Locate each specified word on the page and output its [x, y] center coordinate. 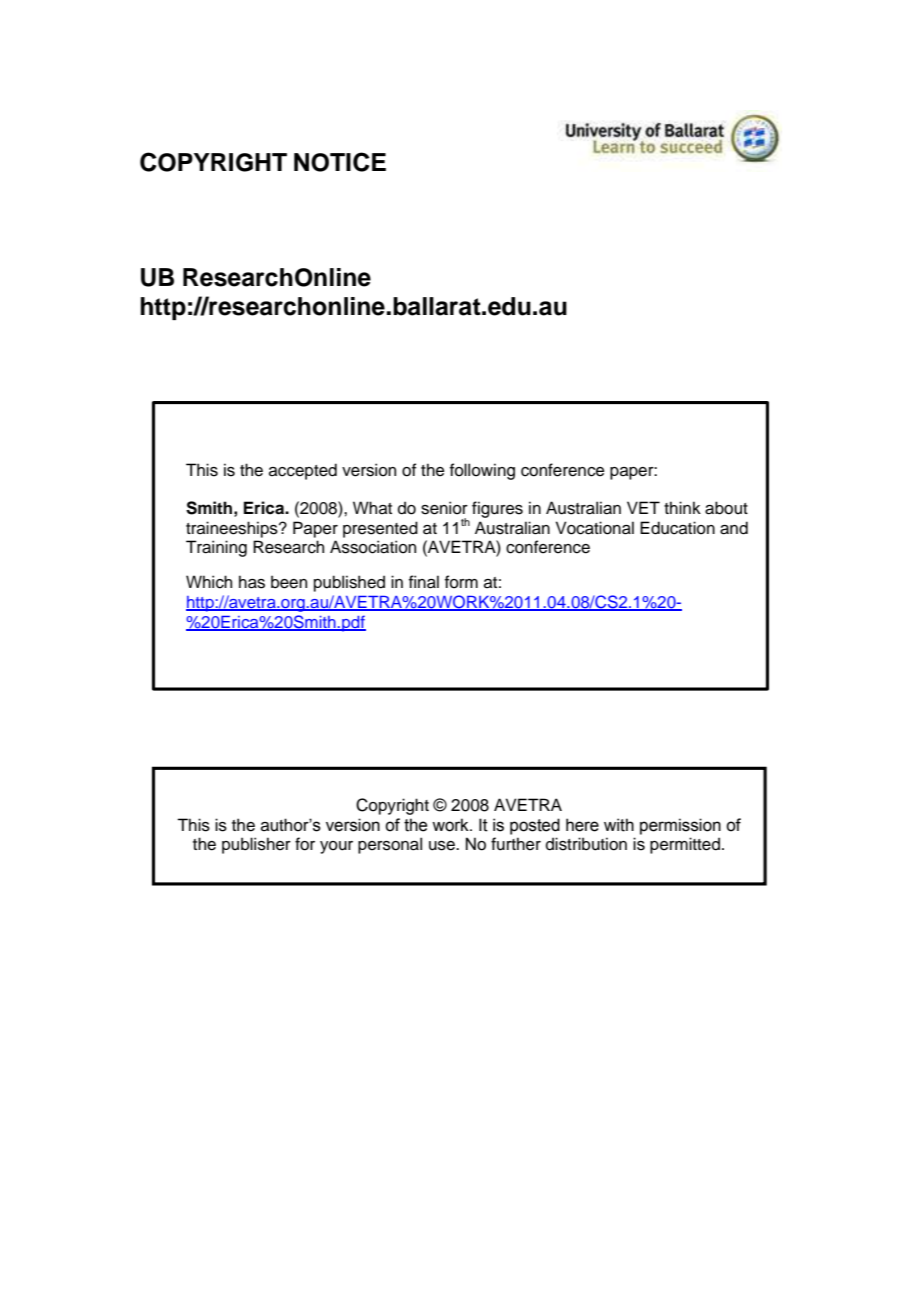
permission [680, 826]
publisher [256, 845]
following [482, 471]
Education [677, 528]
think [682, 507]
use [443, 846]
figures [497, 509]
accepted [303, 471]
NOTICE [340, 162]
